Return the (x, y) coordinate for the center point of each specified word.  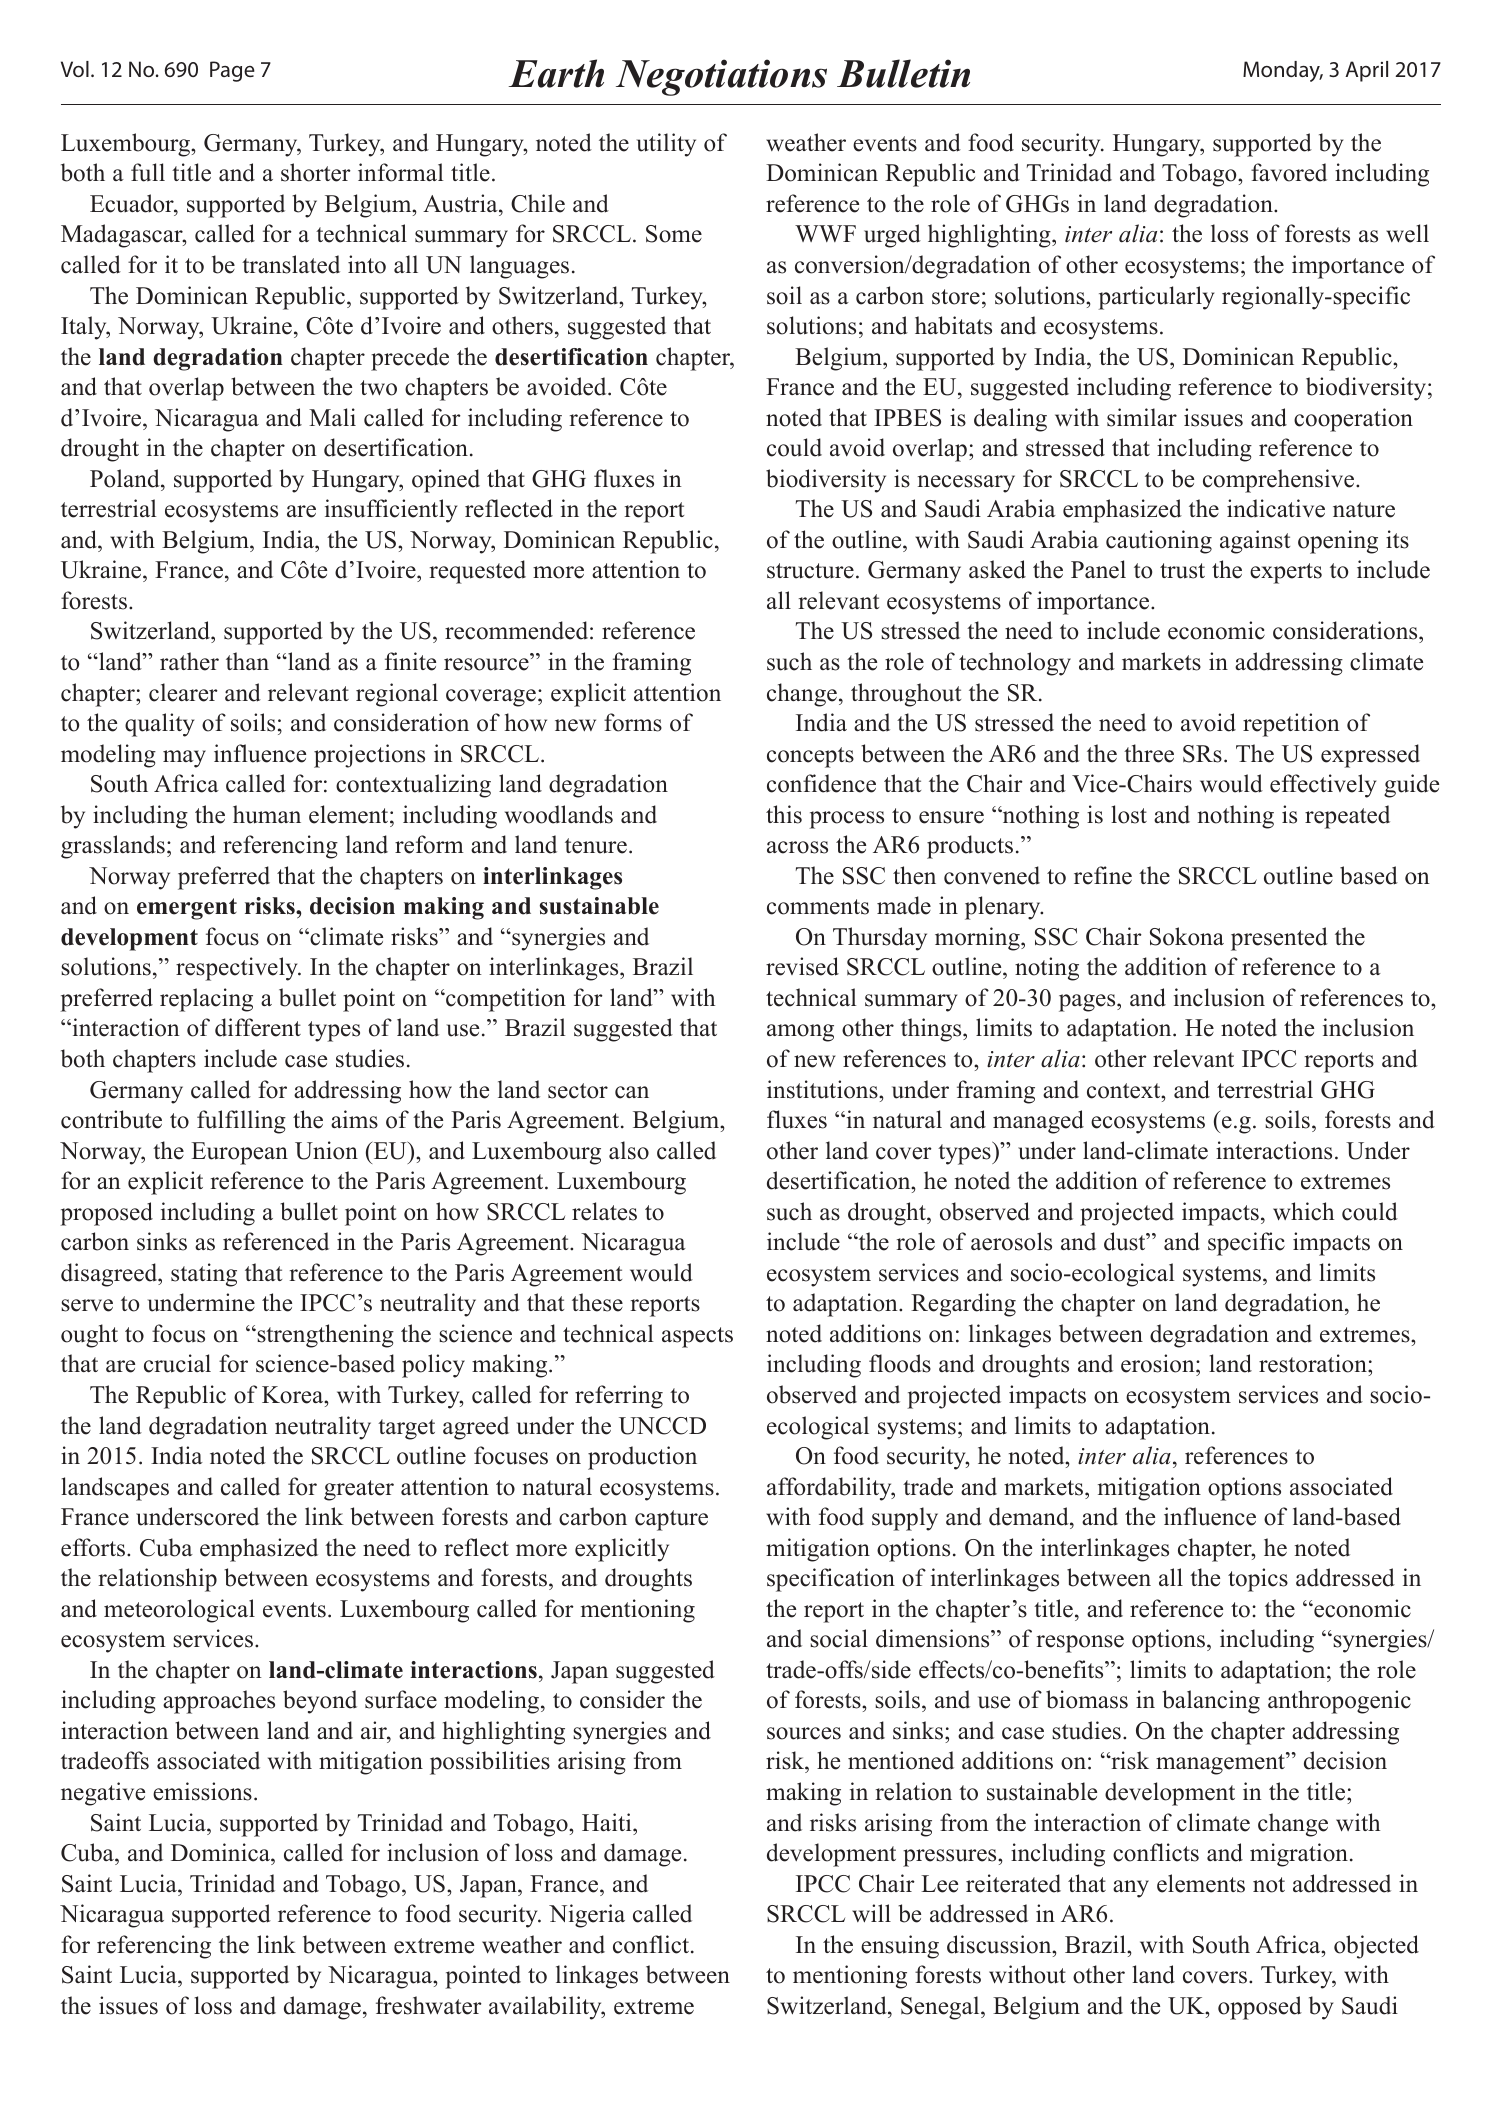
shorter (316, 172)
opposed (1260, 2008)
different (258, 1027)
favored (1289, 172)
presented (1279, 939)
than (247, 661)
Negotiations (721, 77)
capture (671, 1520)
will (871, 1913)
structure (810, 571)
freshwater (429, 2005)
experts (1286, 573)
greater (359, 1490)
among (800, 1033)
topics (1258, 1580)
